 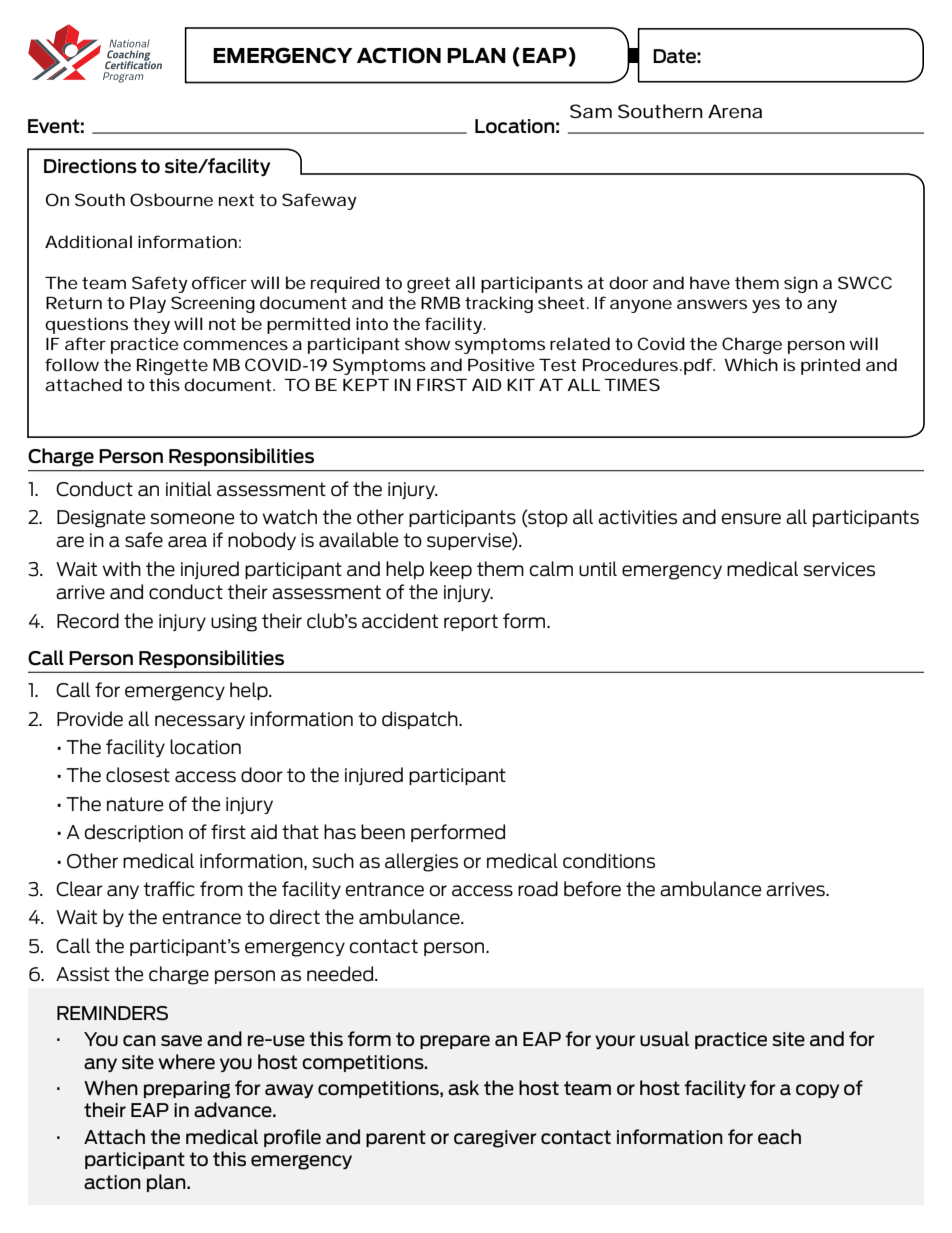 I want to click on Arena, so click(x=735, y=111).
